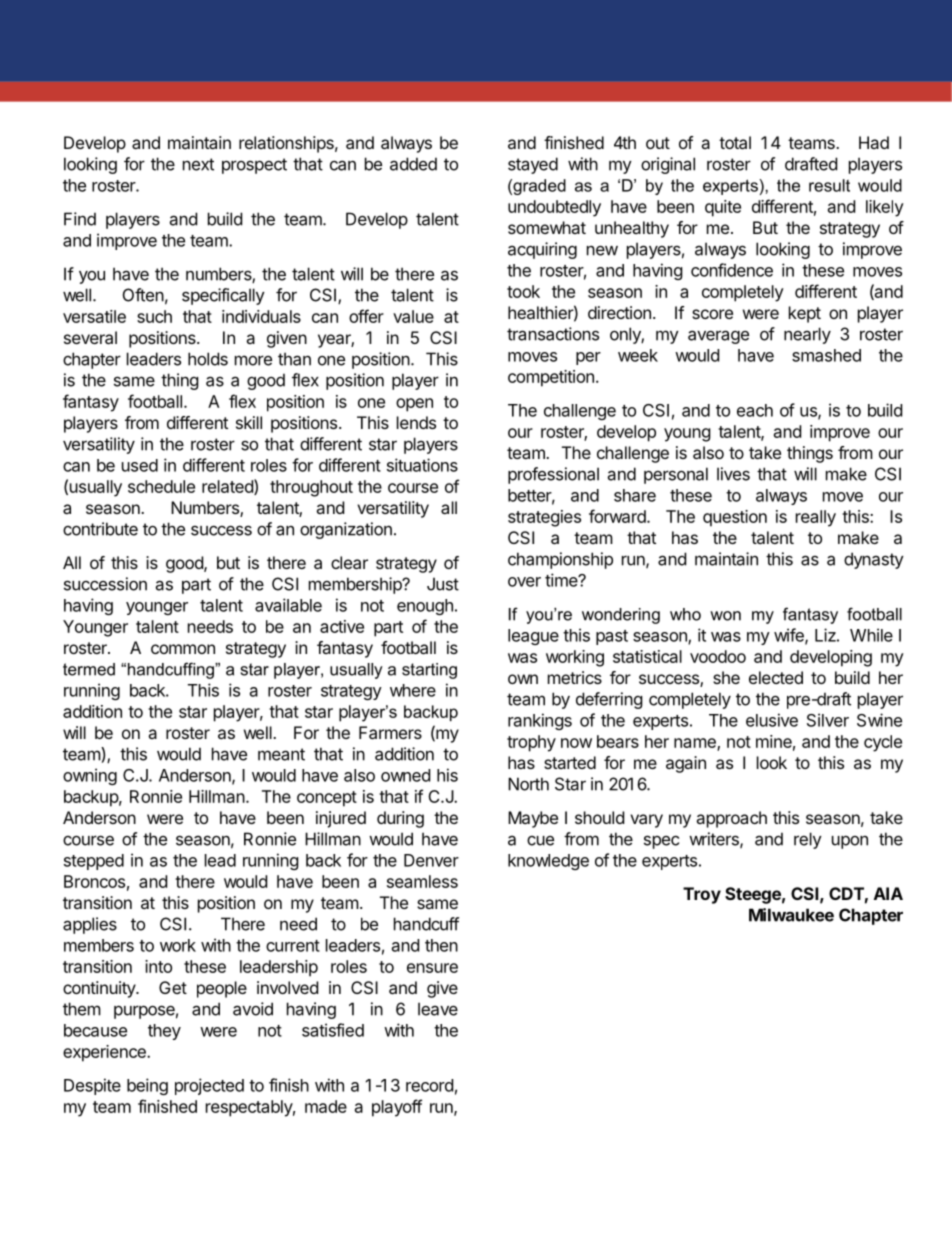 This screenshot has width=952, height=1233. What do you see at coordinates (198, 164) in the screenshot?
I see `next` at bounding box center [198, 164].
